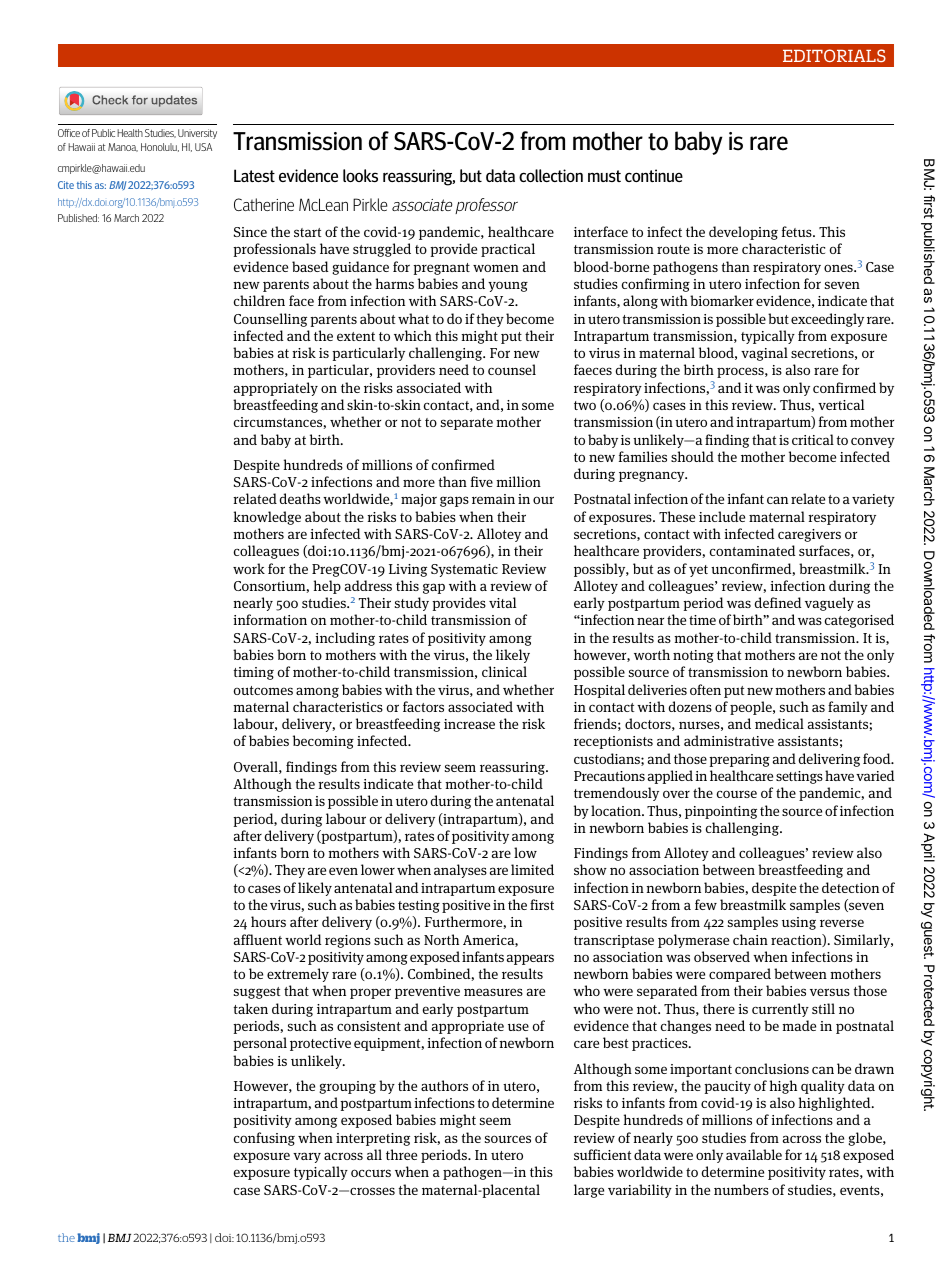 The height and width of the screenshot is (1270, 952). I want to click on collection, so click(551, 175).
